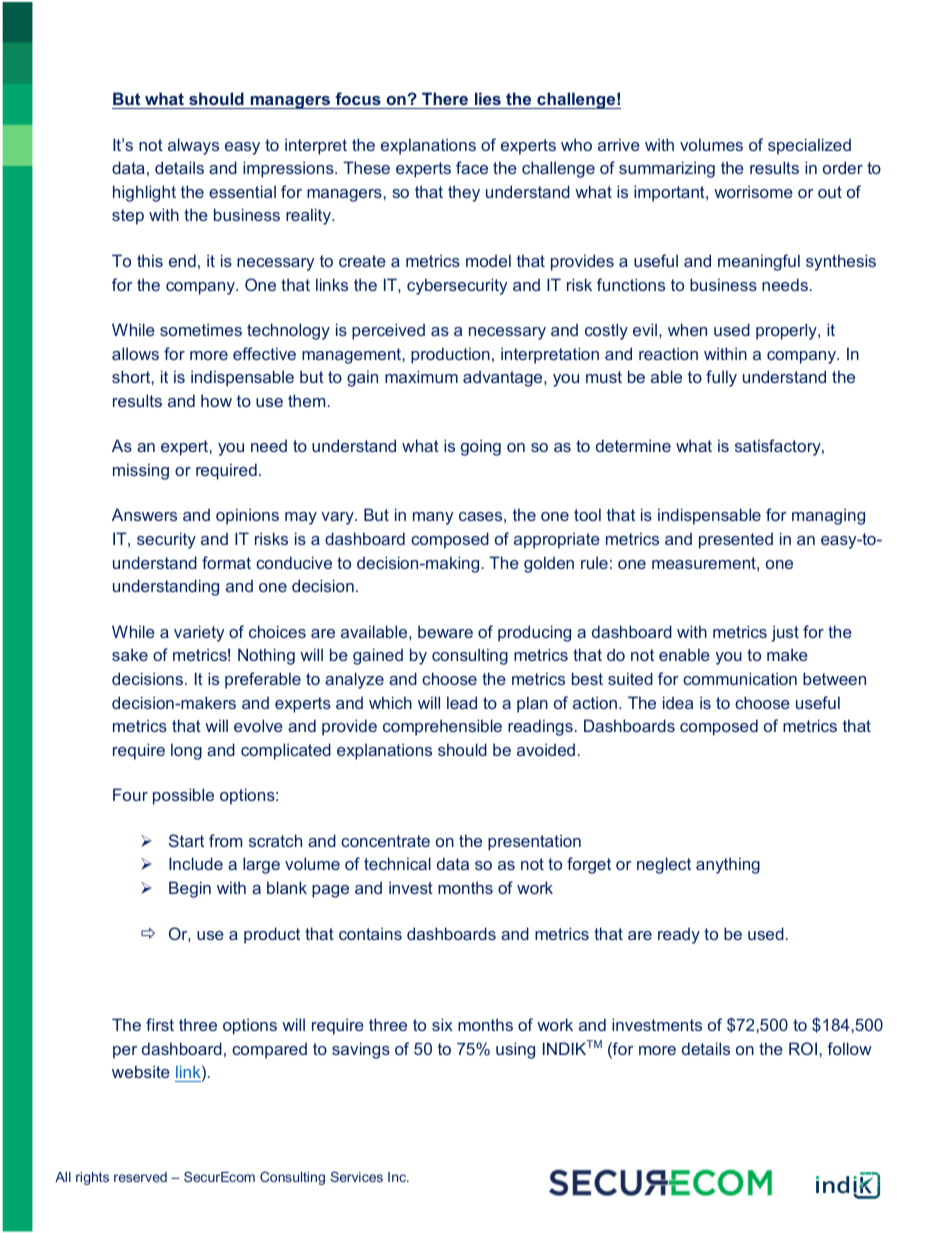 The height and width of the page is (1233, 952). What do you see at coordinates (190, 889) in the page?
I see `Begin` at bounding box center [190, 889].
